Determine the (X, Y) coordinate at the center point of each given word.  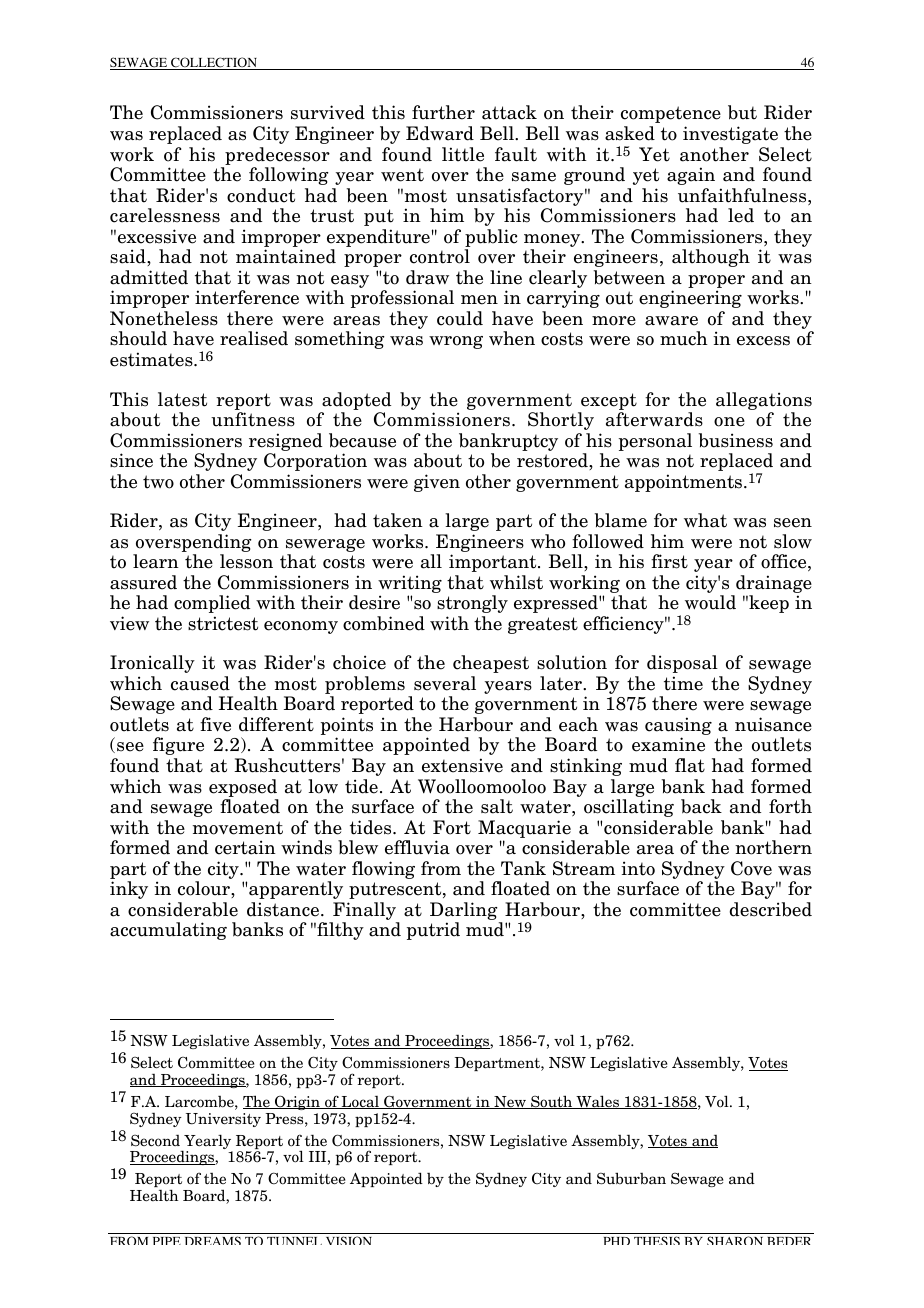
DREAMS (213, 1240)
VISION (349, 1240)
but (742, 112)
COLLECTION (214, 63)
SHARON (735, 1240)
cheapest (491, 664)
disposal (682, 664)
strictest (223, 623)
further (443, 112)
